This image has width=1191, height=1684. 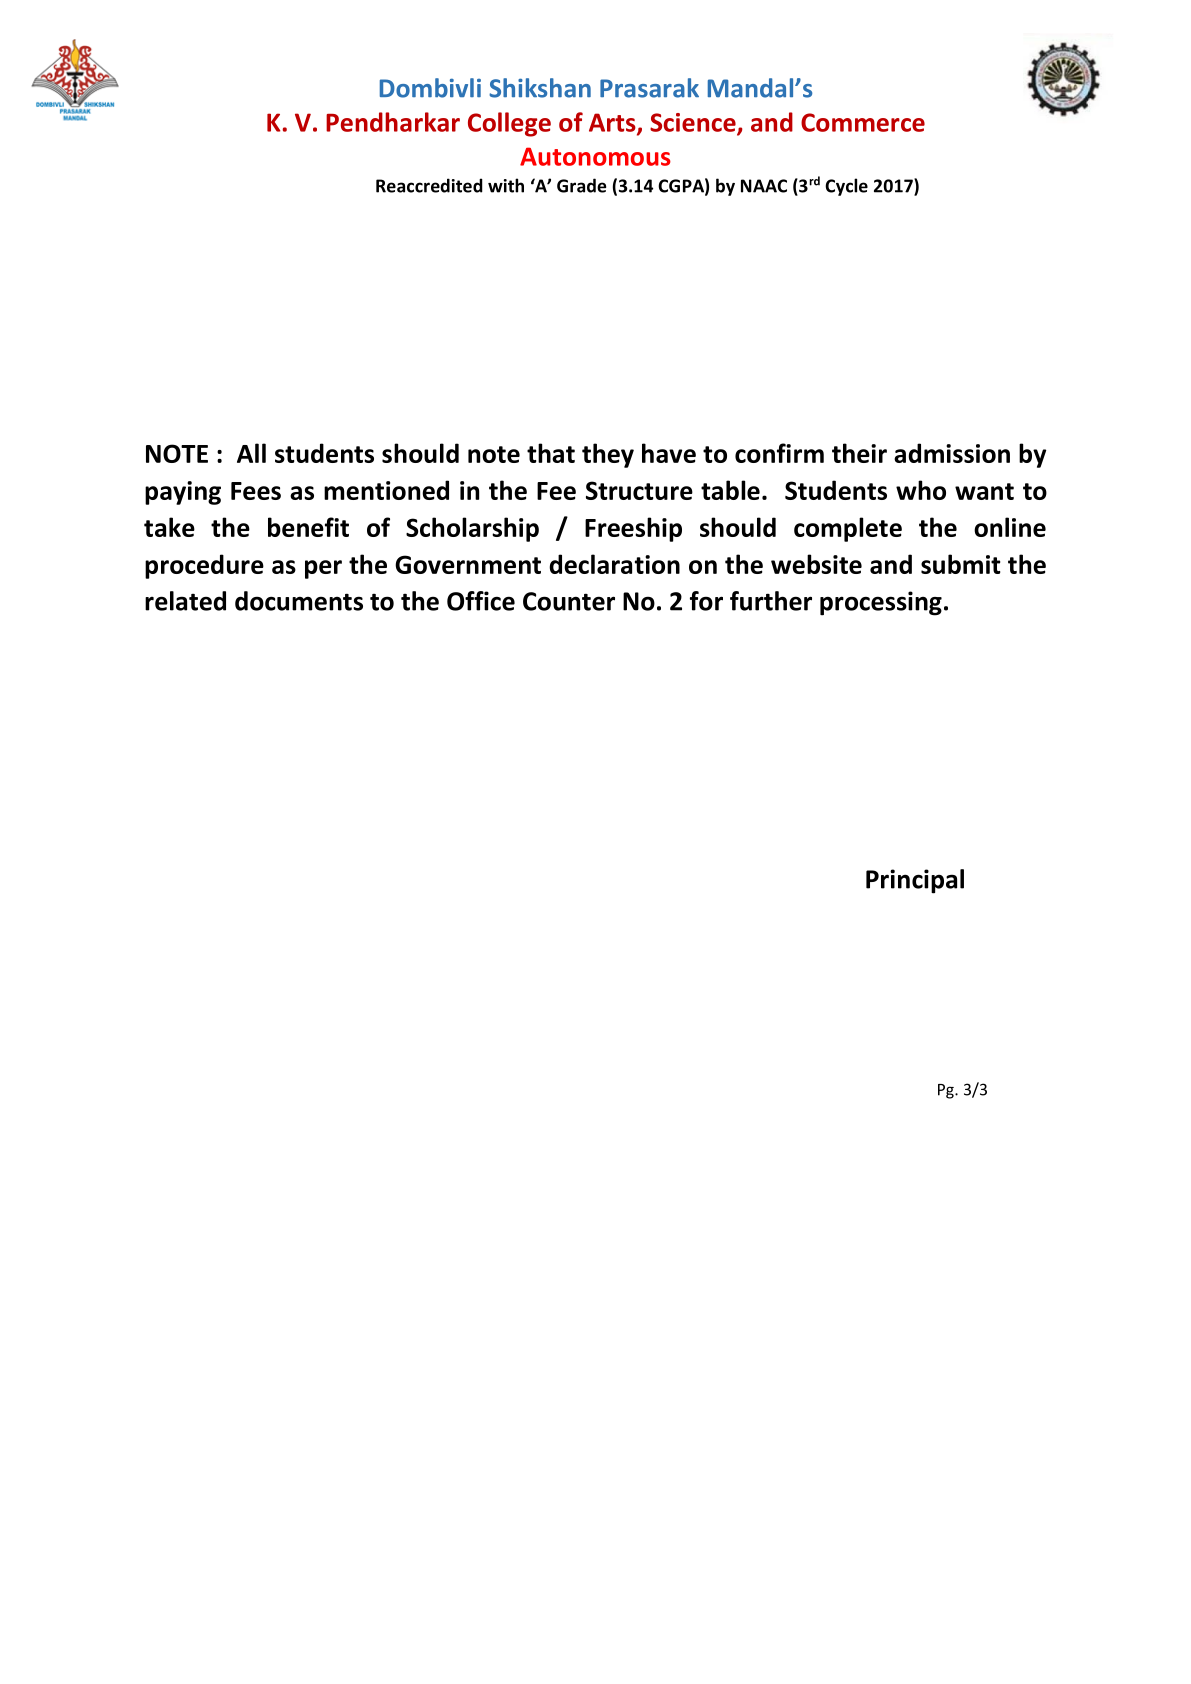 What do you see at coordinates (251, 453) in the image?
I see `All` at bounding box center [251, 453].
